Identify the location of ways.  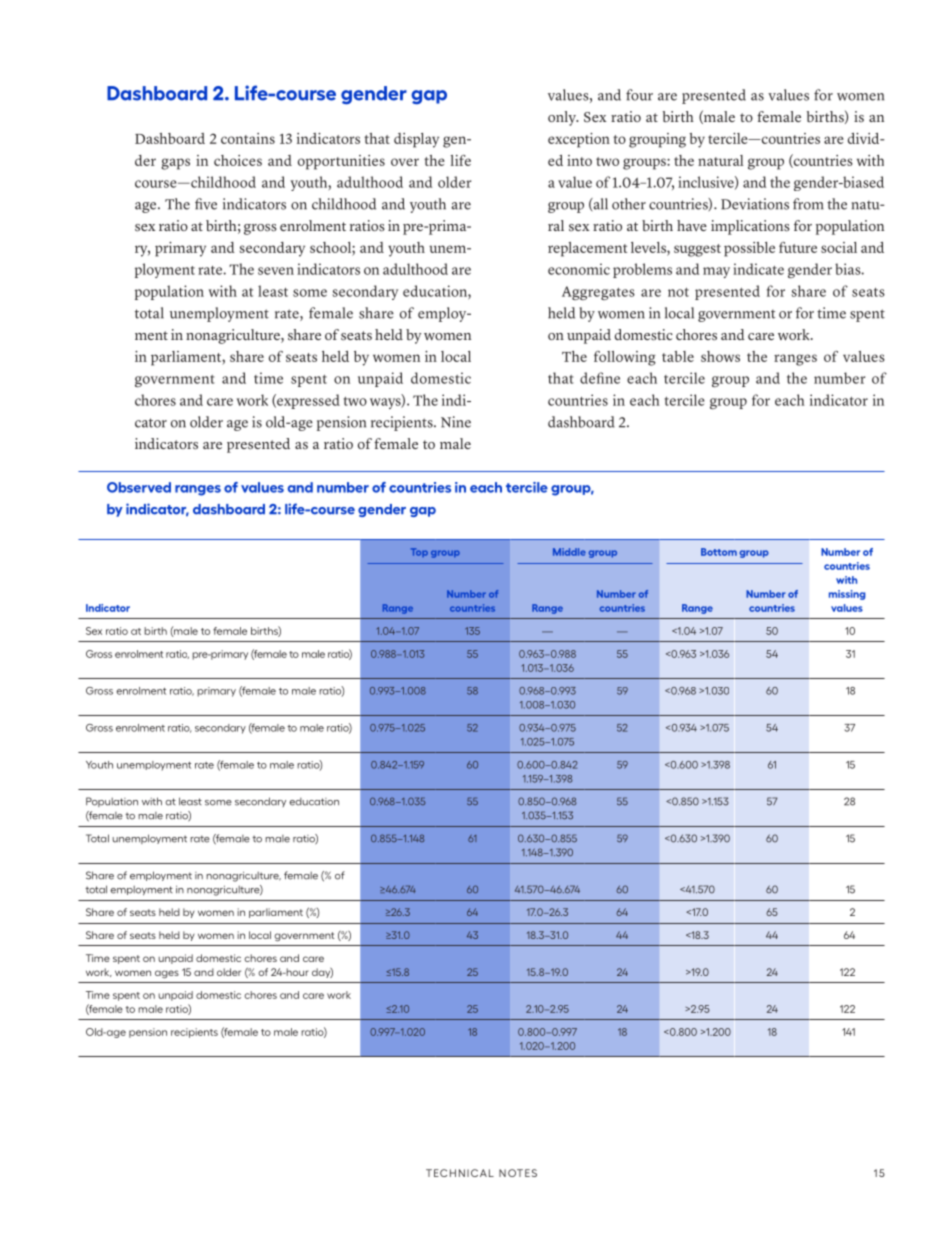
(386, 403).
